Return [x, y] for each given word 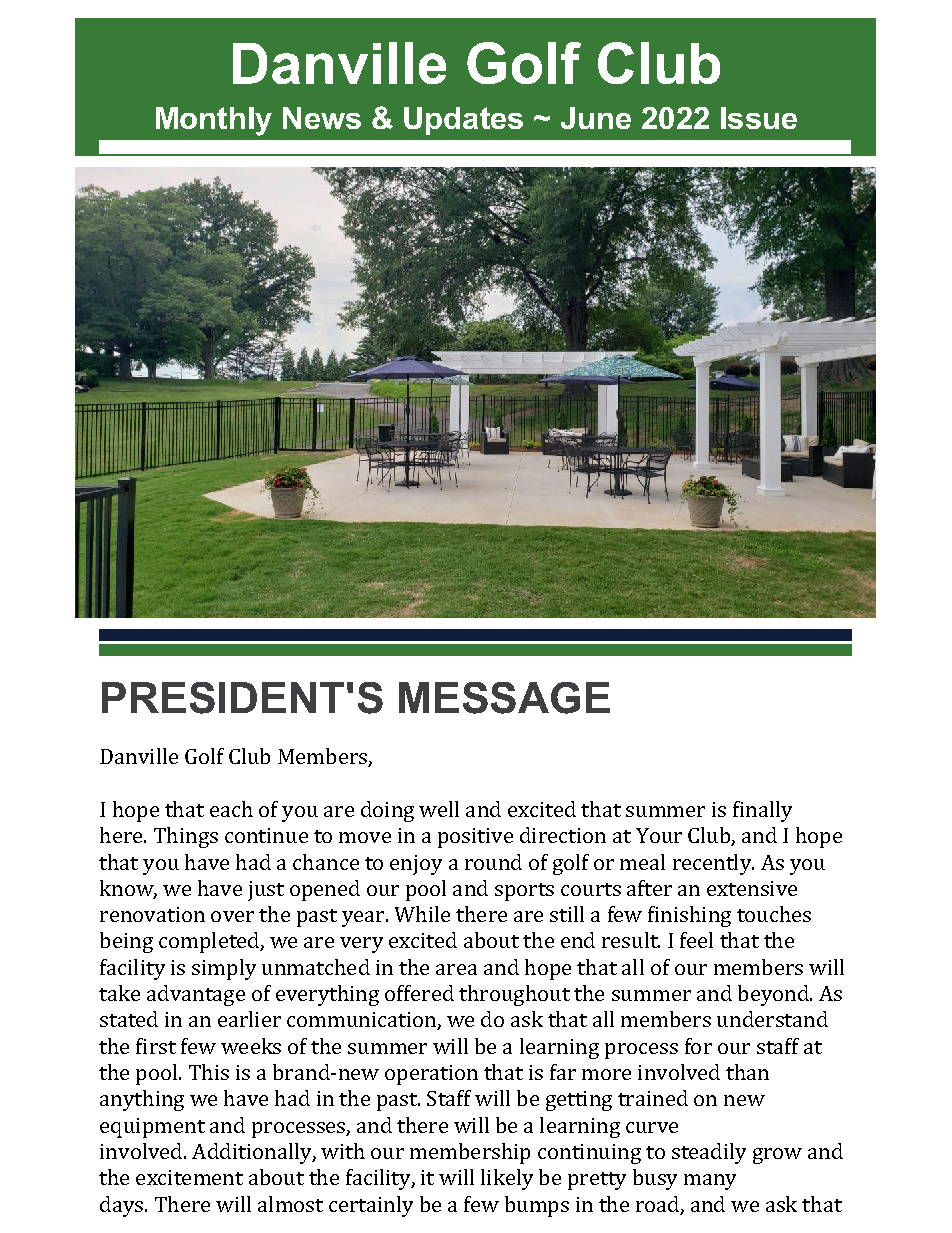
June [596, 118]
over [232, 916]
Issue [759, 118]
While [422, 914]
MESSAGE [504, 698]
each [231, 809]
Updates [463, 121]
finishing [689, 916]
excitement [189, 1177]
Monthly [214, 121]
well [439, 809]
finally [762, 811]
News [322, 118]
